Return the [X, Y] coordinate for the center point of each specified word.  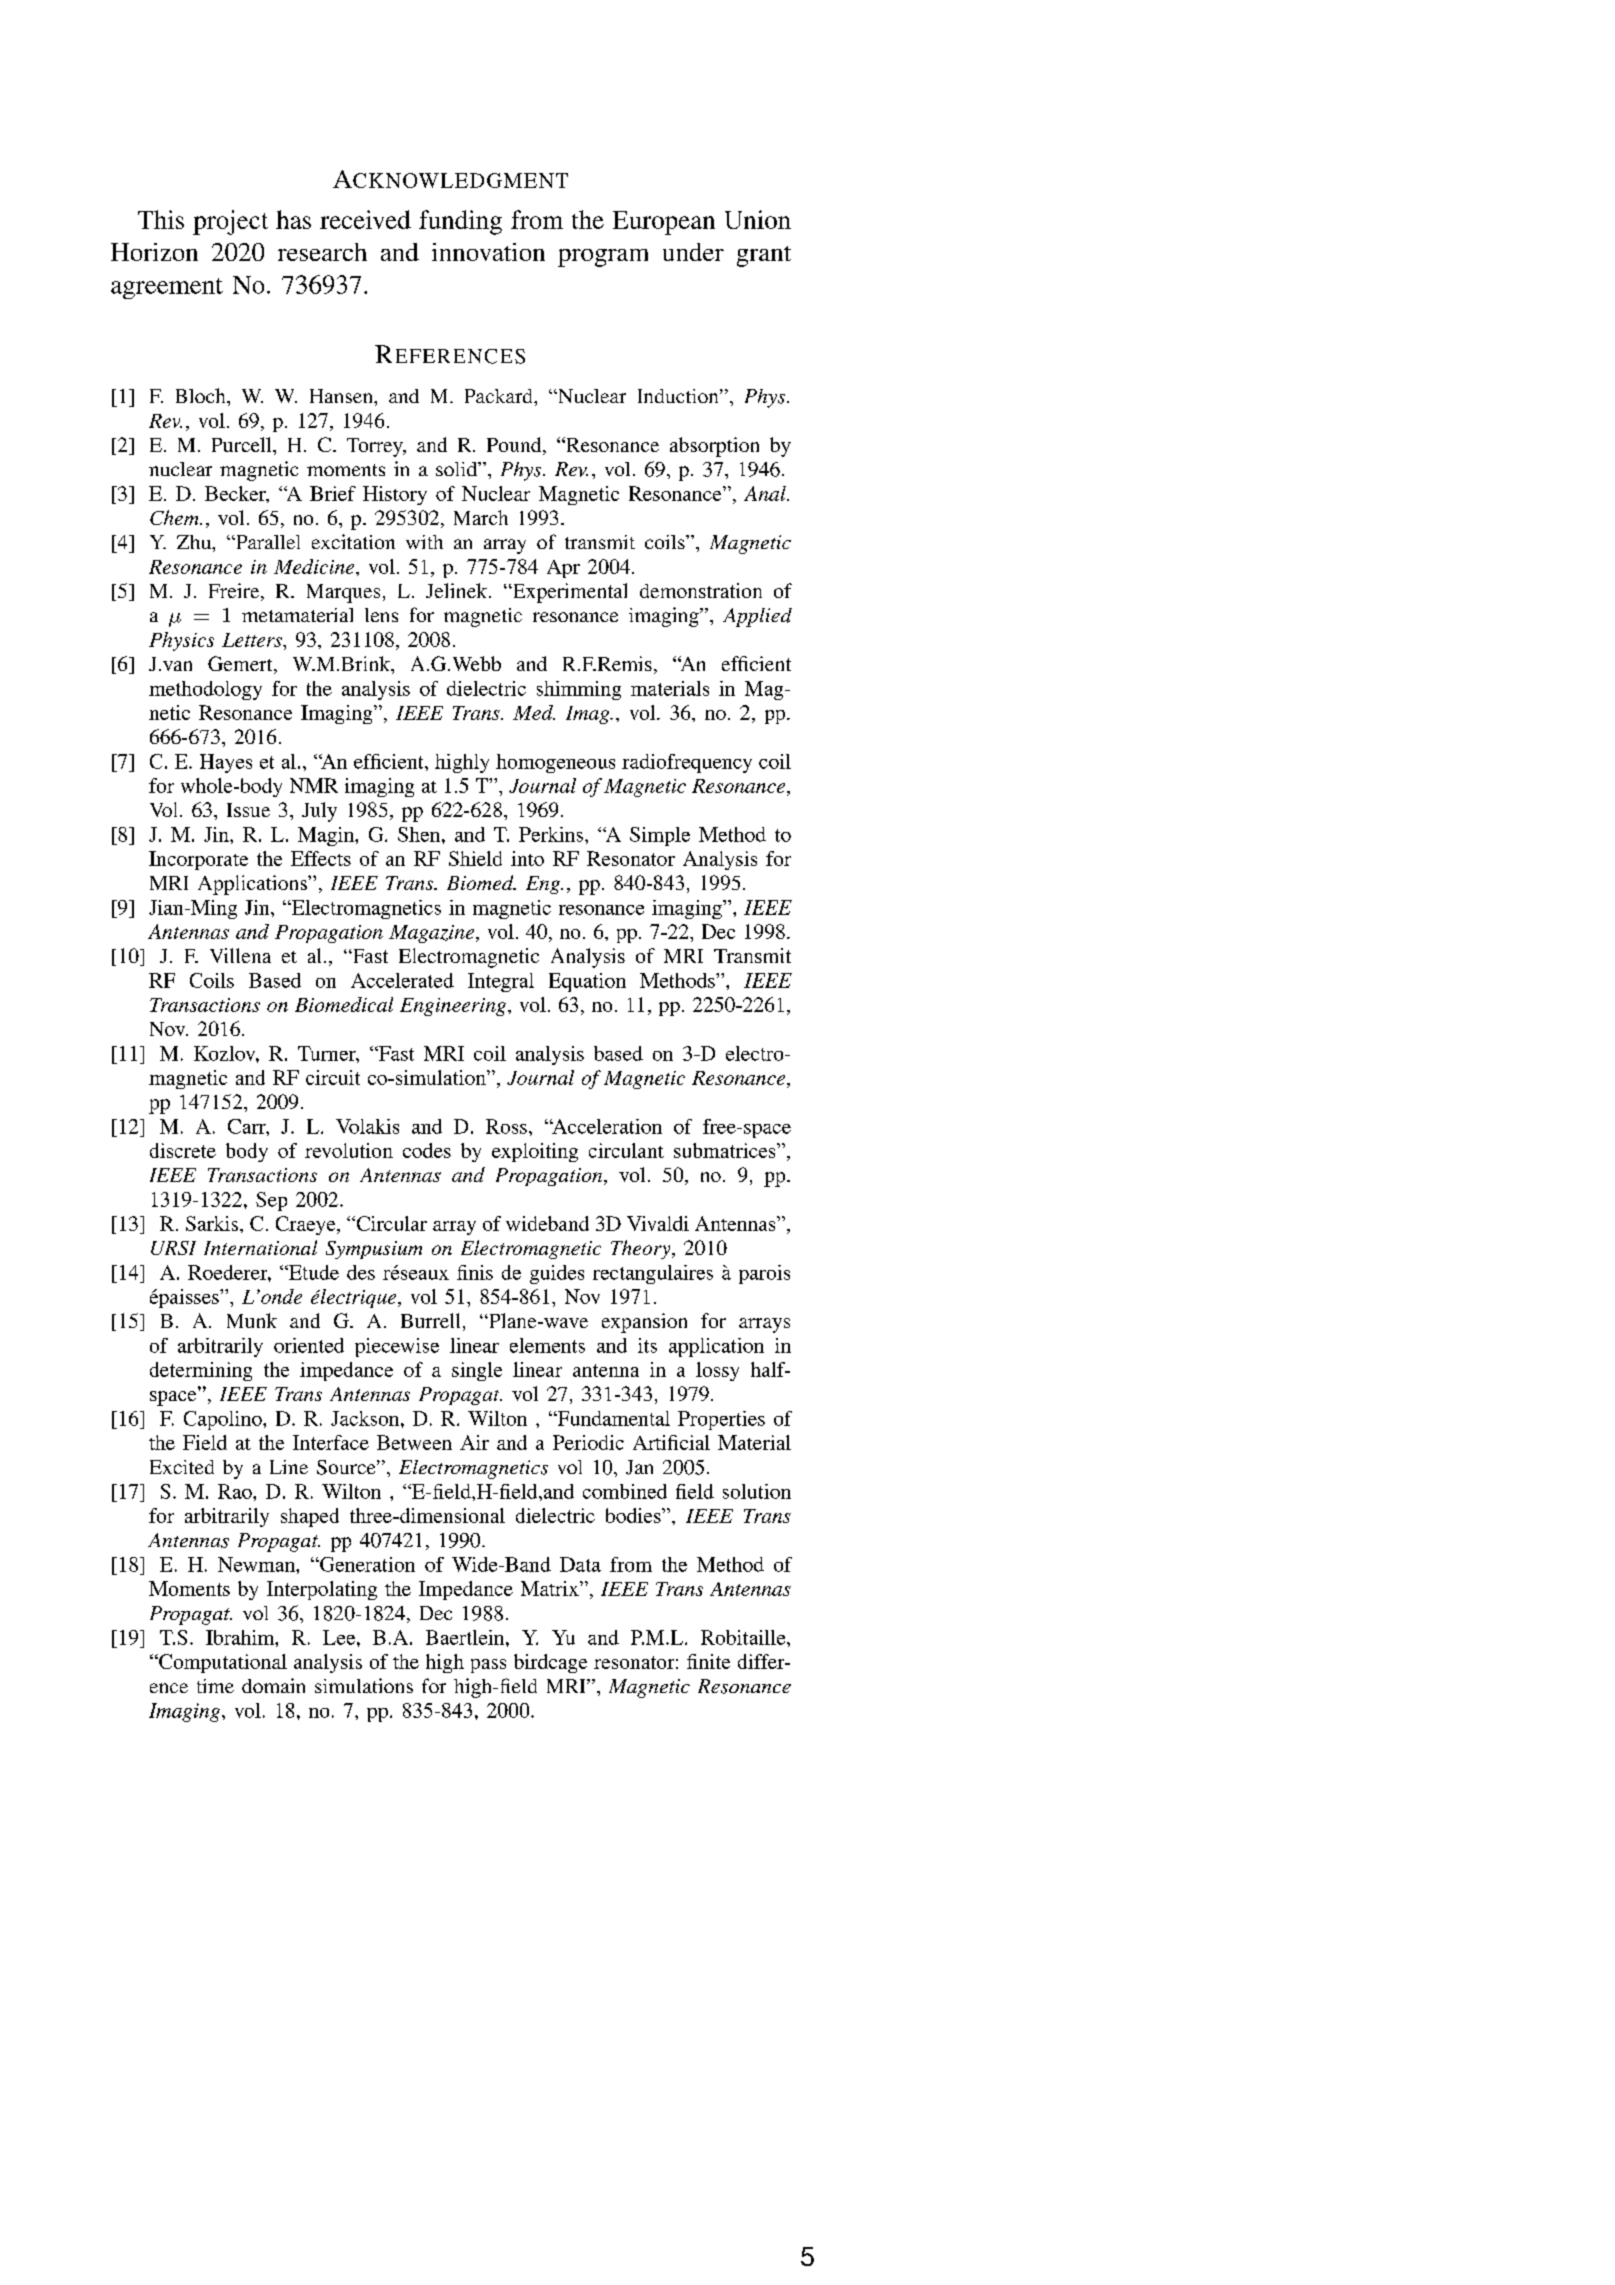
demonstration [701, 590]
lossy [717, 1371]
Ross [506, 1126]
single [477, 1371]
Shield [475, 858]
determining [201, 1371]
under [693, 252]
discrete [183, 1150]
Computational [222, 1663]
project [230, 222]
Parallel [267, 542]
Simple [660, 836]
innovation [488, 252]
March [481, 517]
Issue [248, 810]
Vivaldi [658, 1223]
